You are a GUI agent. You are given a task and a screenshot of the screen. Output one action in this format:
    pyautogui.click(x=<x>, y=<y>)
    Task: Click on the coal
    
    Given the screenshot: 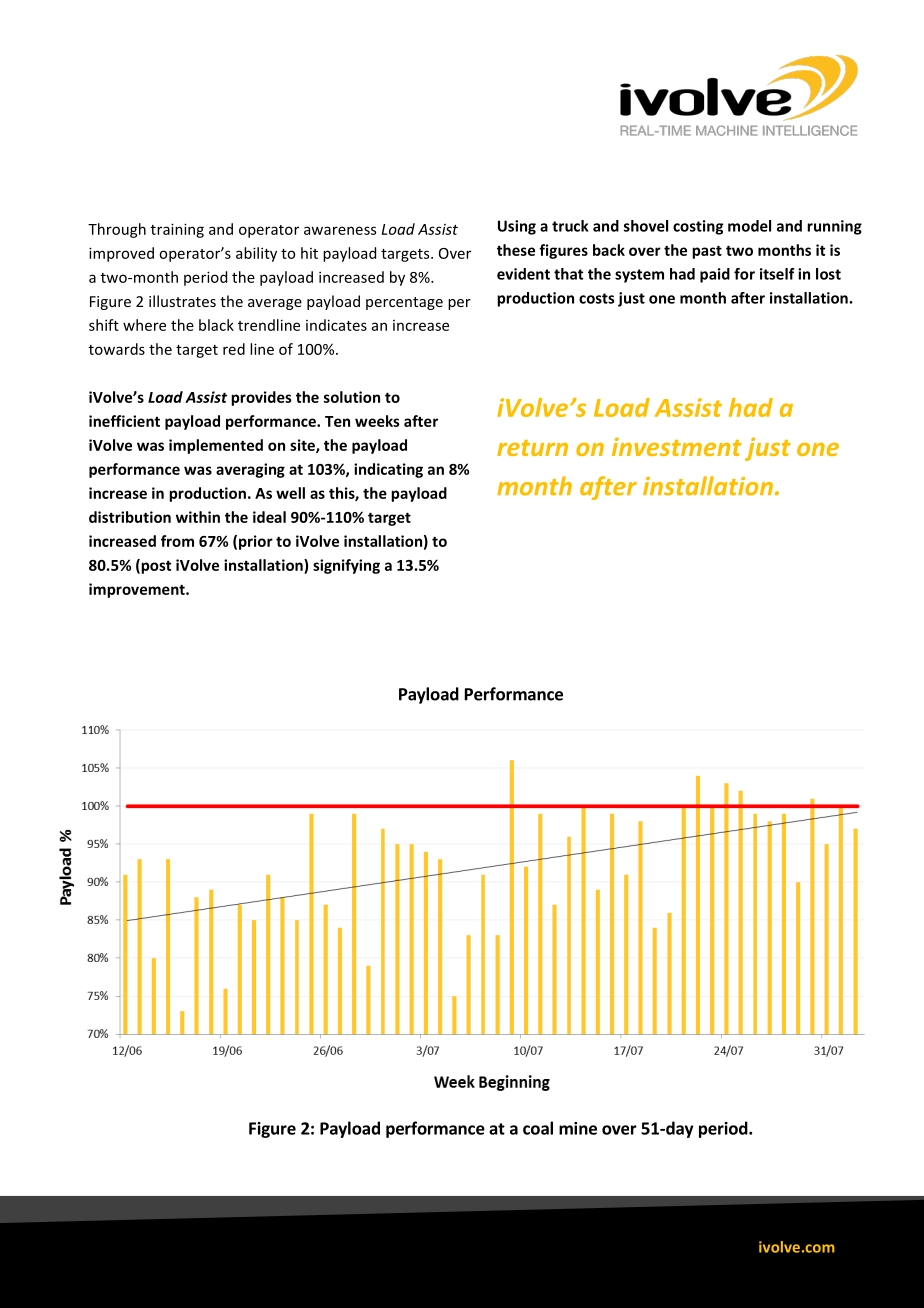 What is the action you would take?
    pyautogui.click(x=538, y=1128)
